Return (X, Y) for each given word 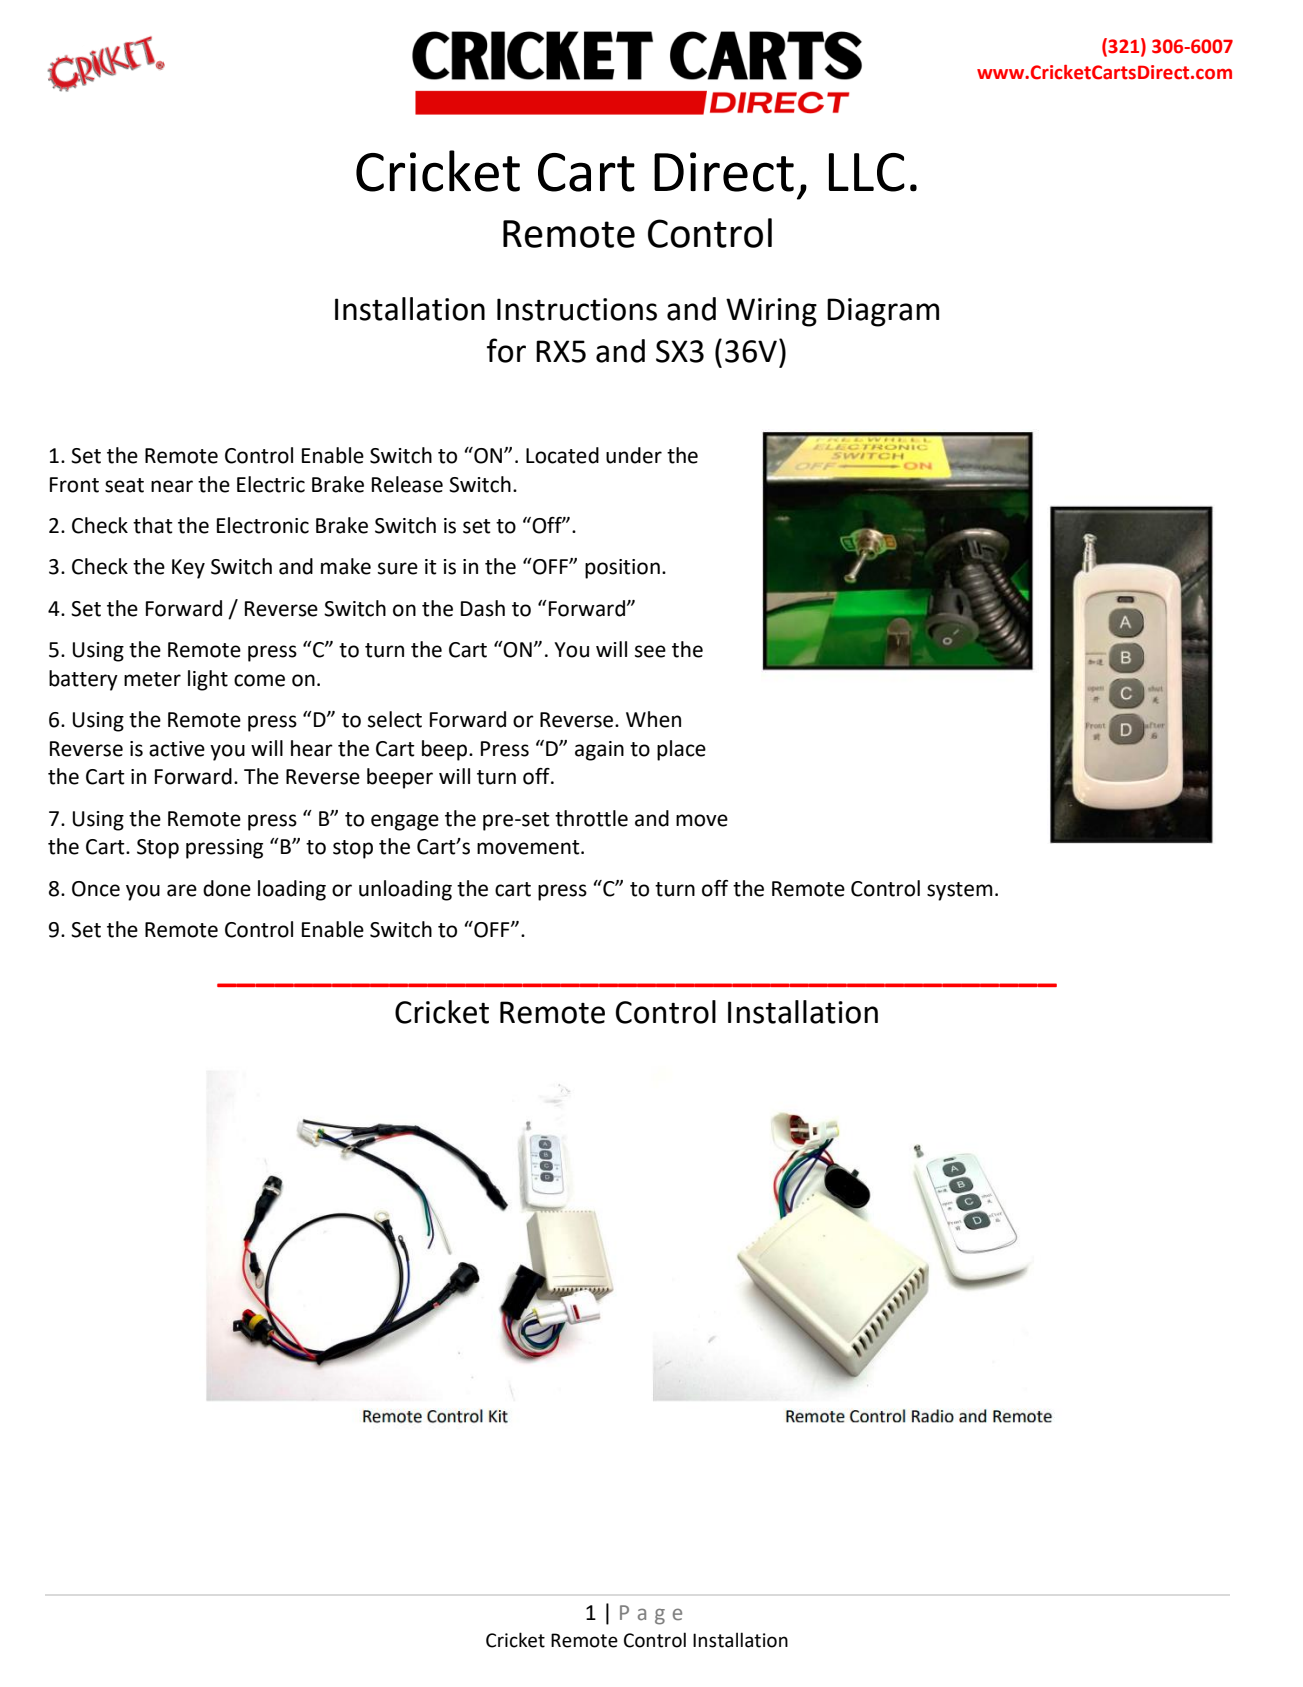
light (208, 680)
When (653, 719)
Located (562, 455)
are (182, 890)
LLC (867, 172)
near (172, 486)
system (960, 891)
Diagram (883, 312)
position (622, 569)
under (634, 455)
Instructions (577, 309)
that (153, 525)
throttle (591, 818)
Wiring (771, 312)
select (395, 719)
